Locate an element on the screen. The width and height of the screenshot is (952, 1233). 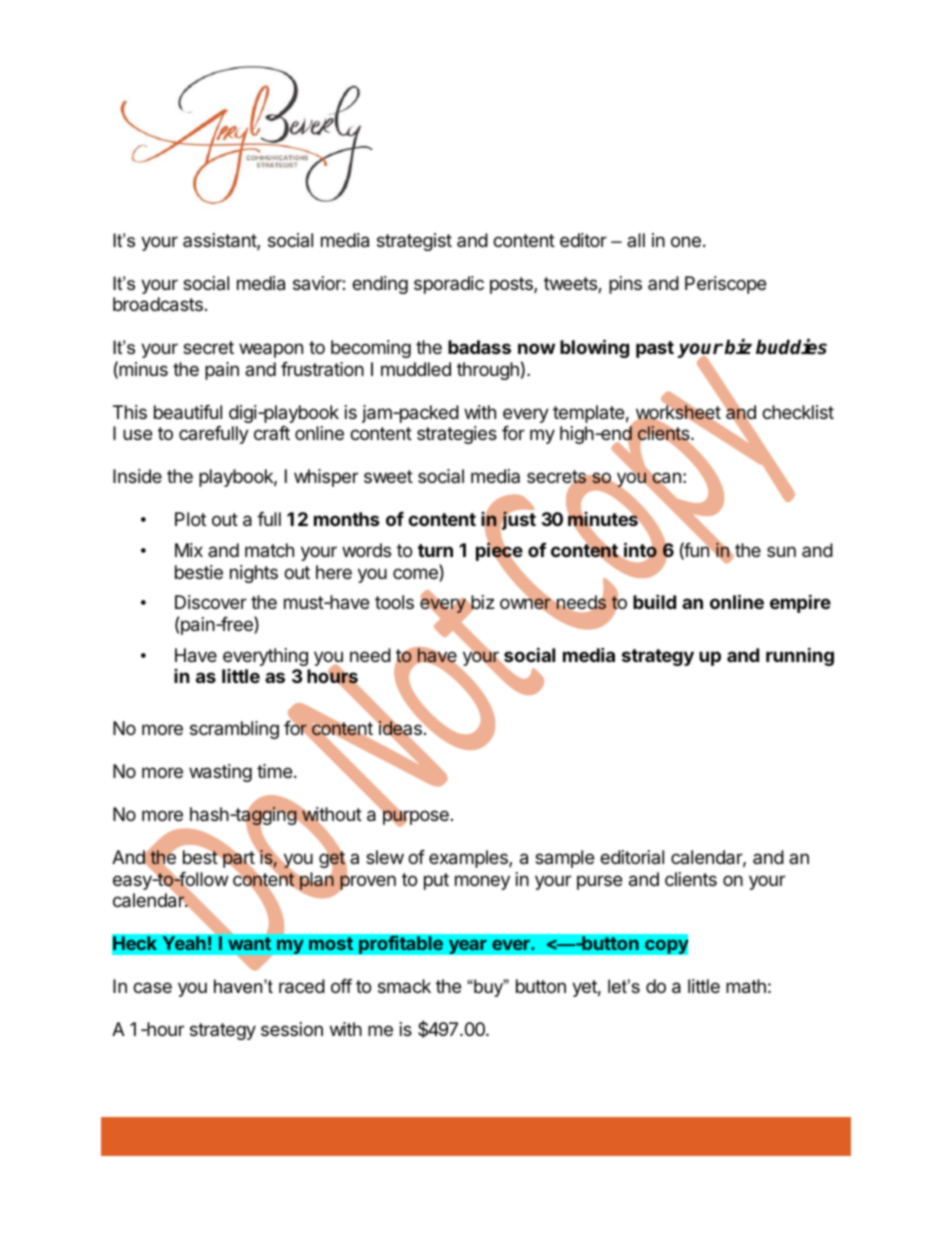
sporadic is located at coordinates (449, 285).
